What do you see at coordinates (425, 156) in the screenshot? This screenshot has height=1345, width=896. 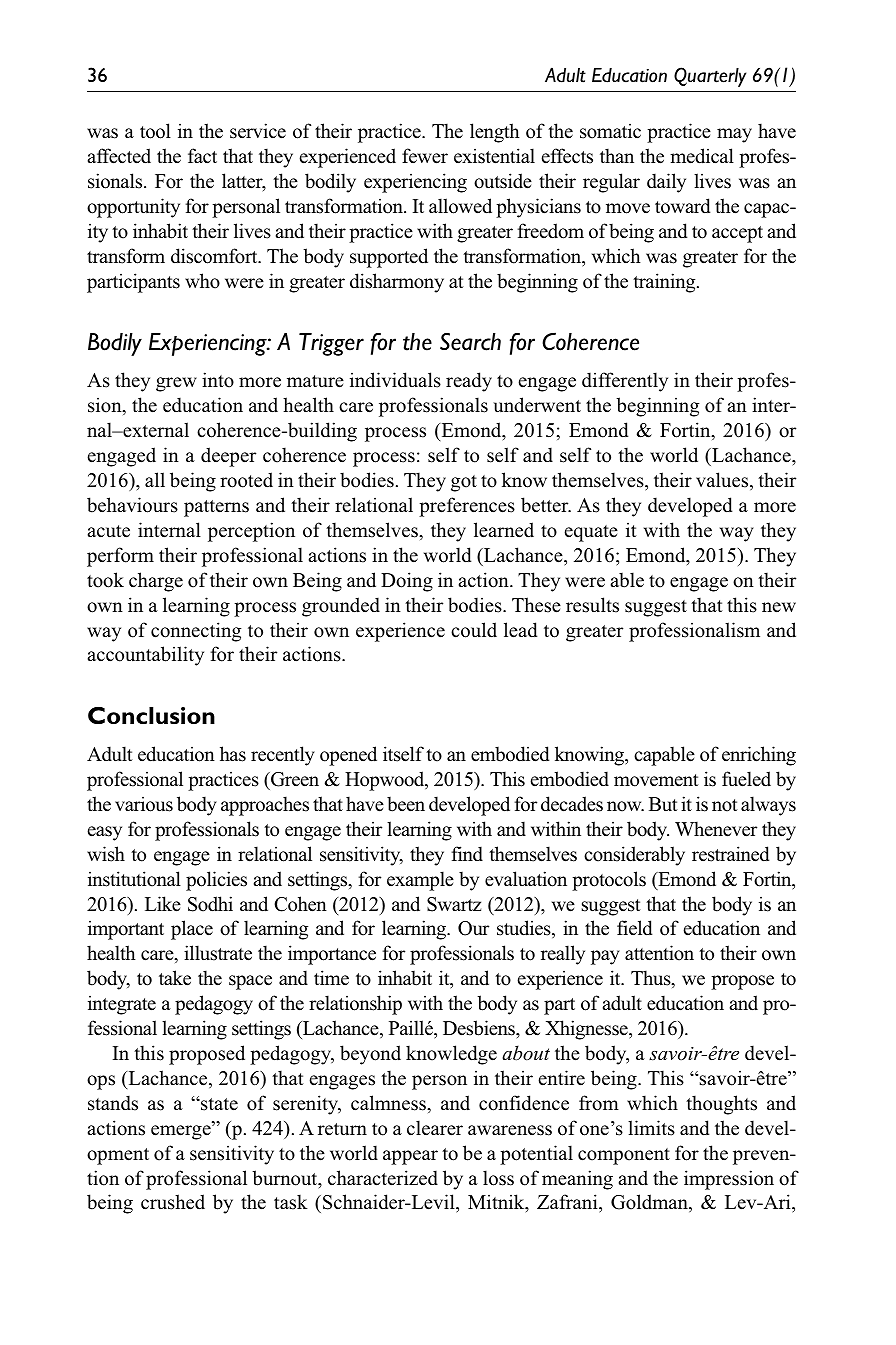 I see `fewer` at bounding box center [425, 156].
